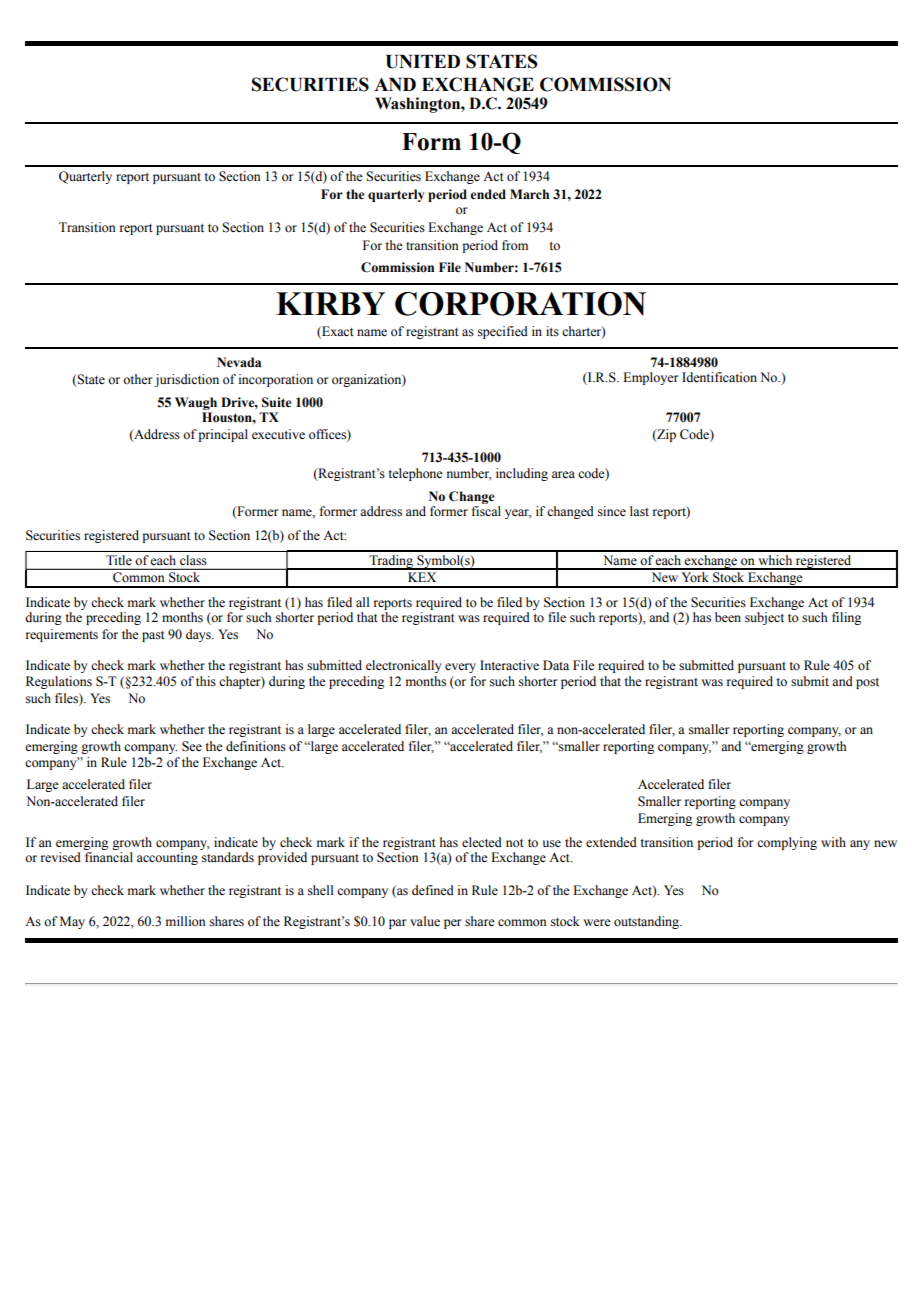  Describe the element at coordinates (423, 62) in the screenshot. I see `UNITED` at that location.
